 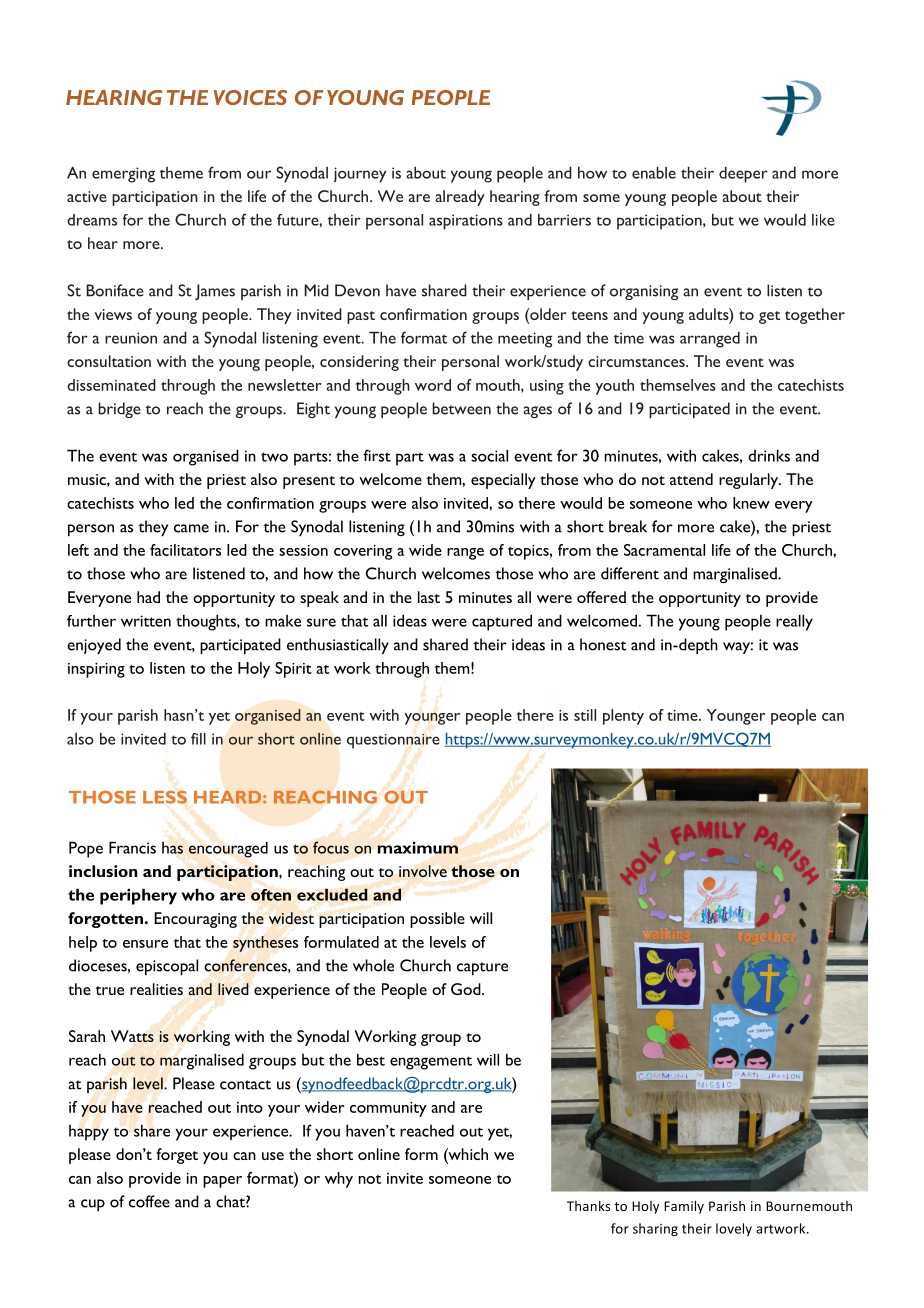 What do you see at coordinates (417, 847) in the document?
I see `maximum` at bounding box center [417, 847].
